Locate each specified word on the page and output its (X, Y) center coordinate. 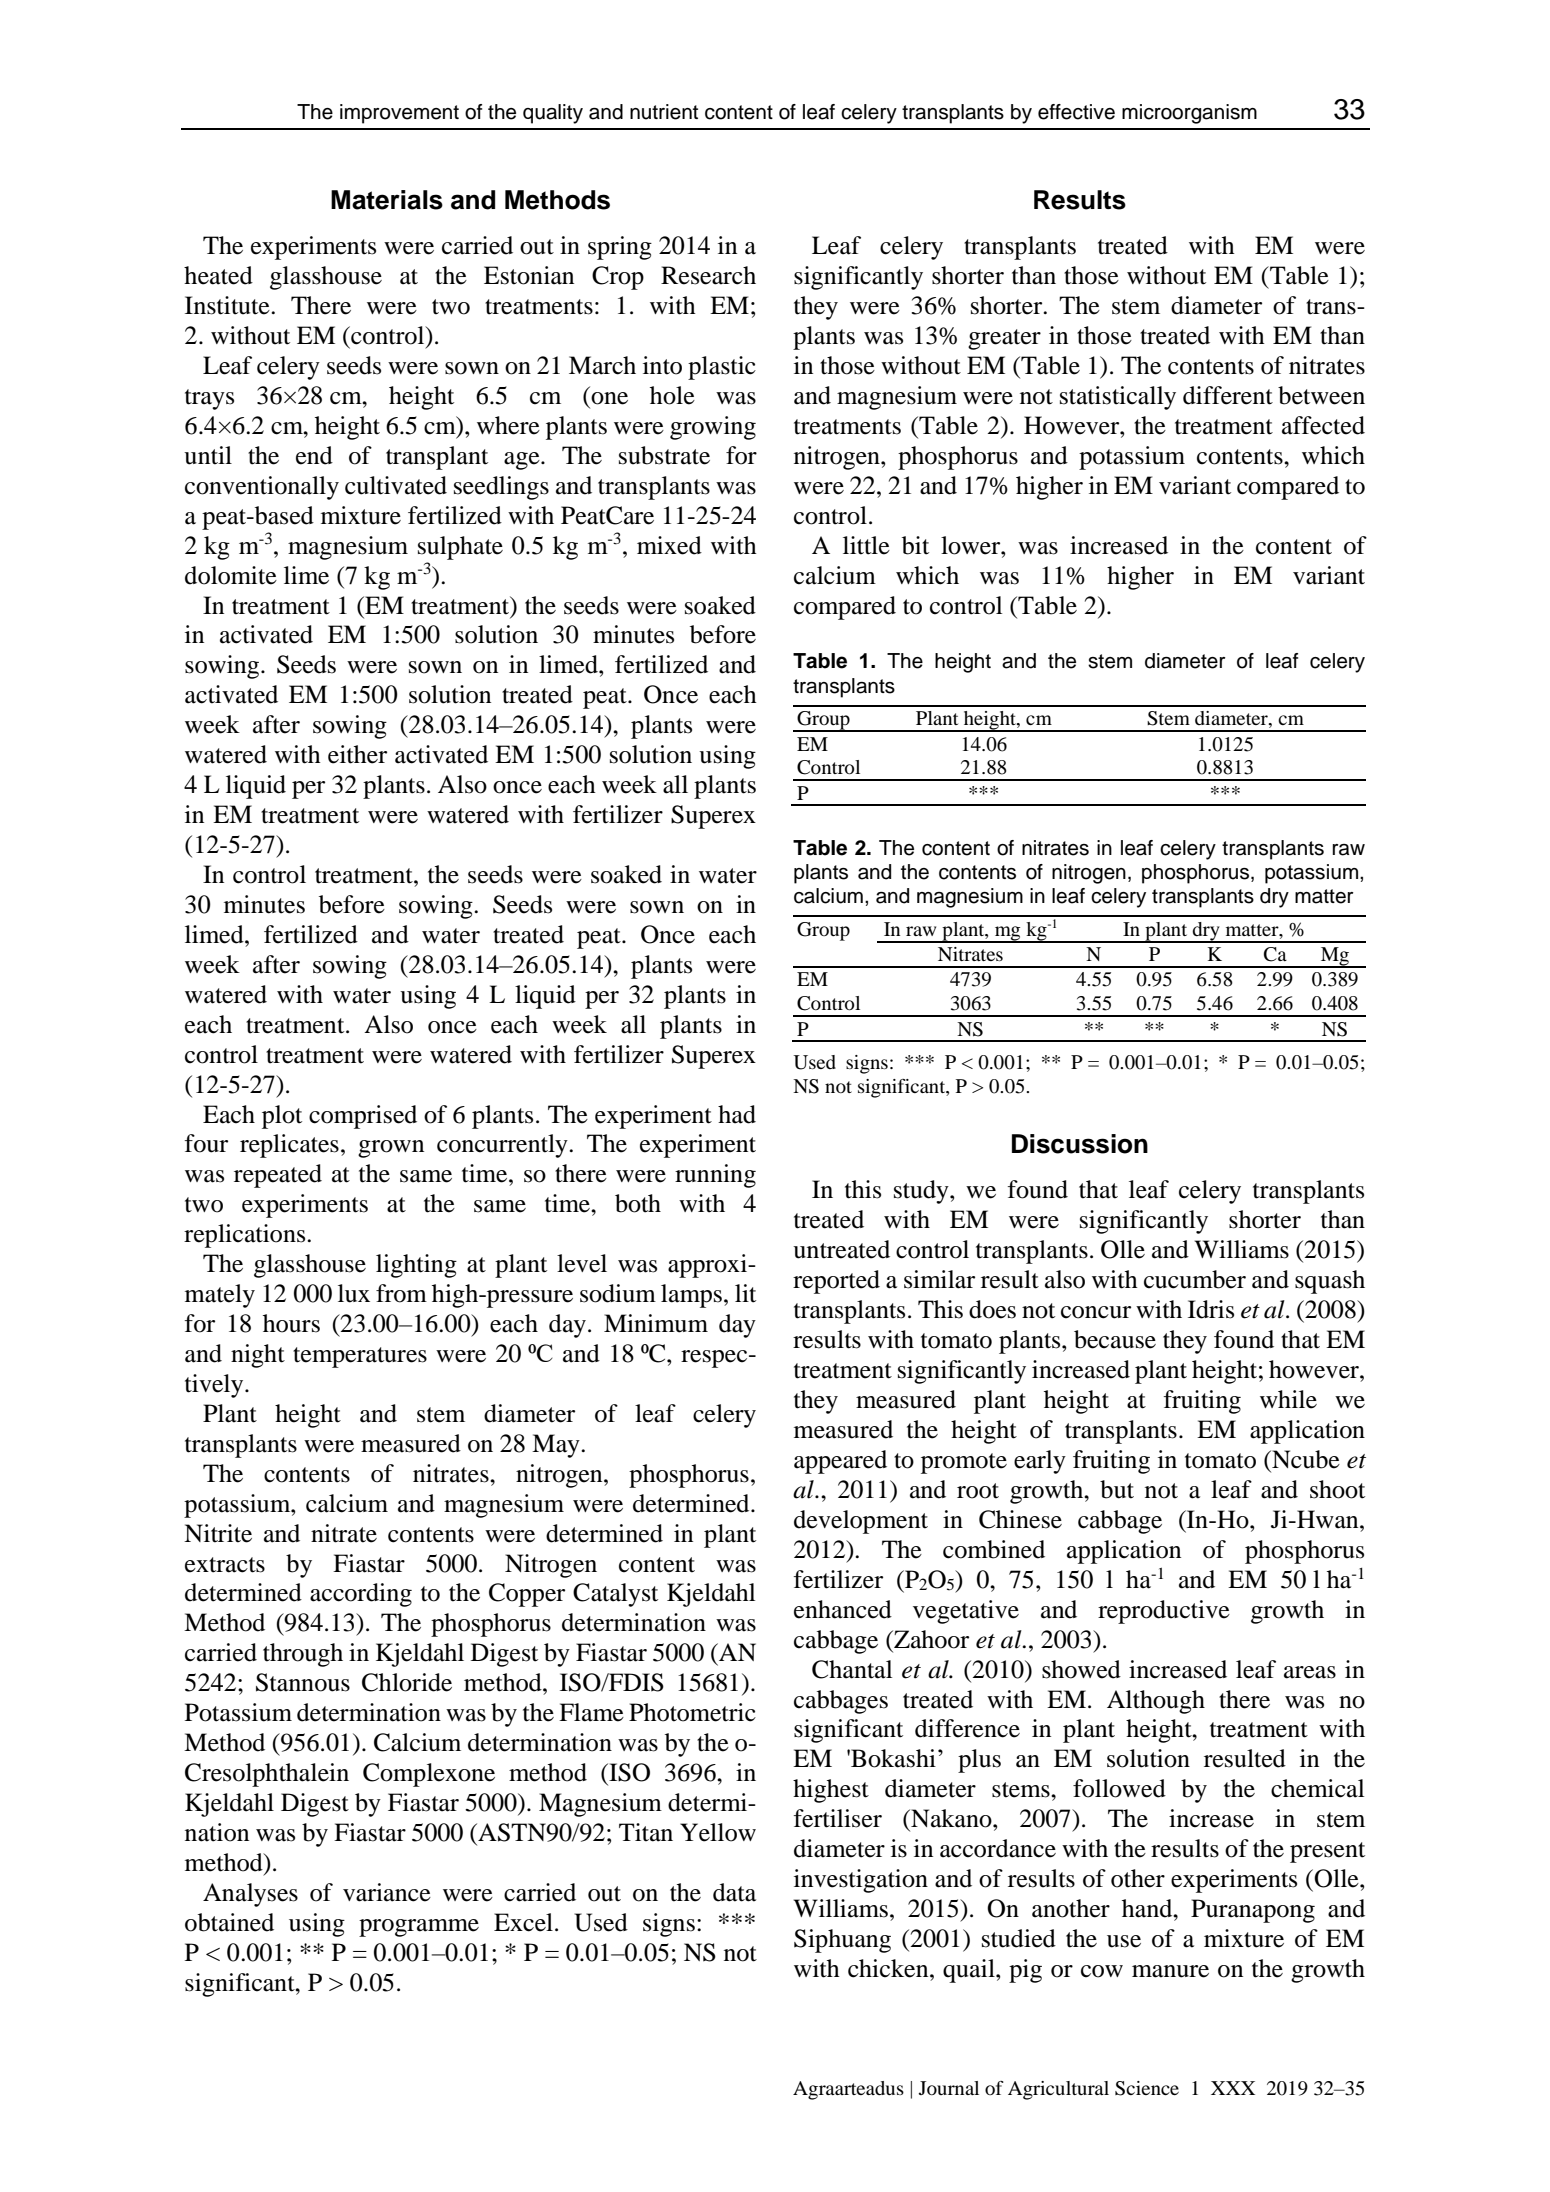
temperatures (360, 1357)
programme (419, 1928)
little (866, 545)
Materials (387, 200)
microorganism (1189, 114)
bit (915, 545)
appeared (840, 1462)
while (1288, 1399)
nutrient (664, 112)
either (357, 754)
